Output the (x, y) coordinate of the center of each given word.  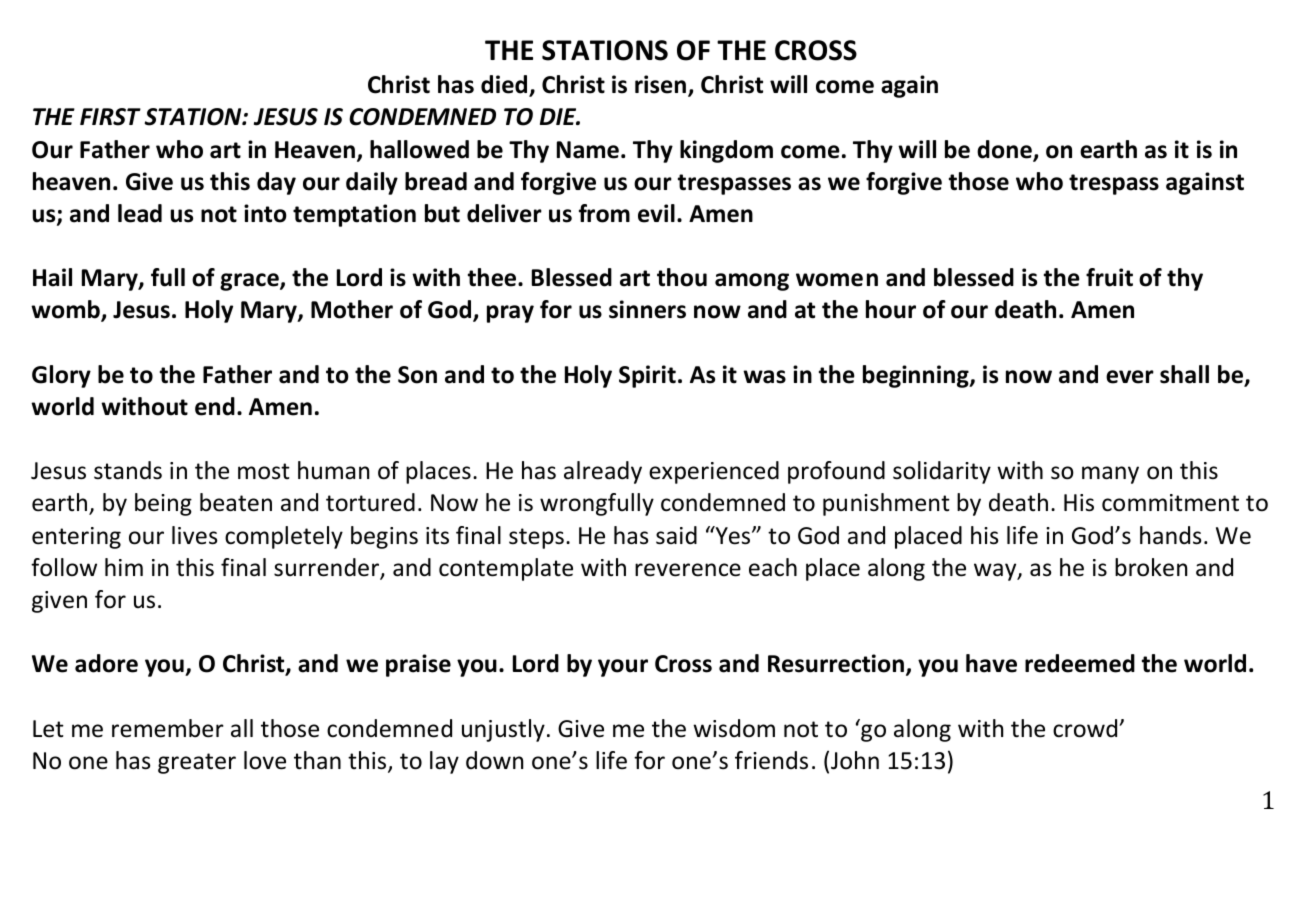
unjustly (503, 730)
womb (66, 311)
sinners (647, 309)
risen (660, 84)
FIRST (110, 117)
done (1005, 150)
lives (195, 535)
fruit (1109, 277)
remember (168, 728)
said (676, 535)
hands (1171, 535)
